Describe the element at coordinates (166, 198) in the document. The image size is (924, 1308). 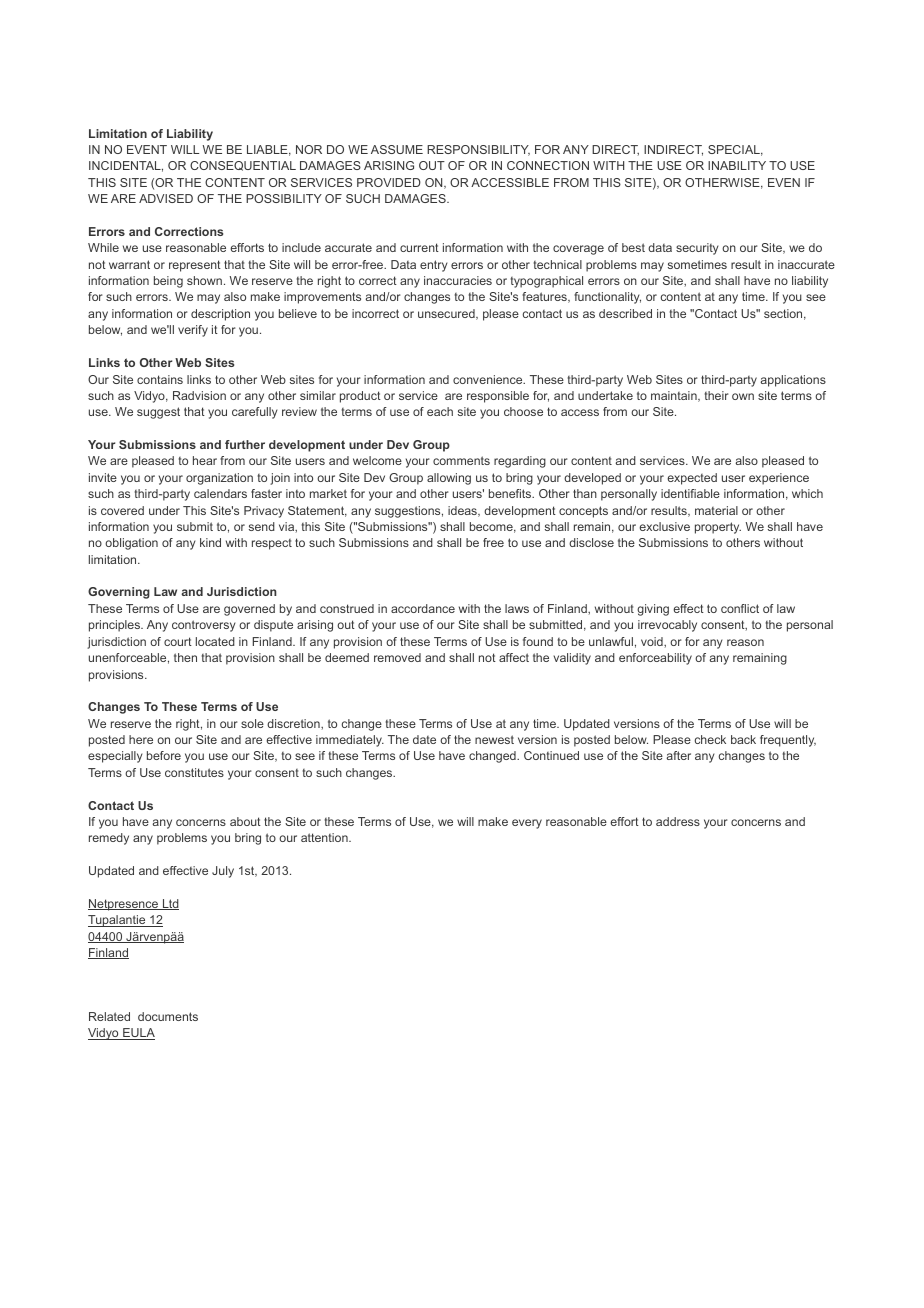
I see `ADVISED` at that location.
